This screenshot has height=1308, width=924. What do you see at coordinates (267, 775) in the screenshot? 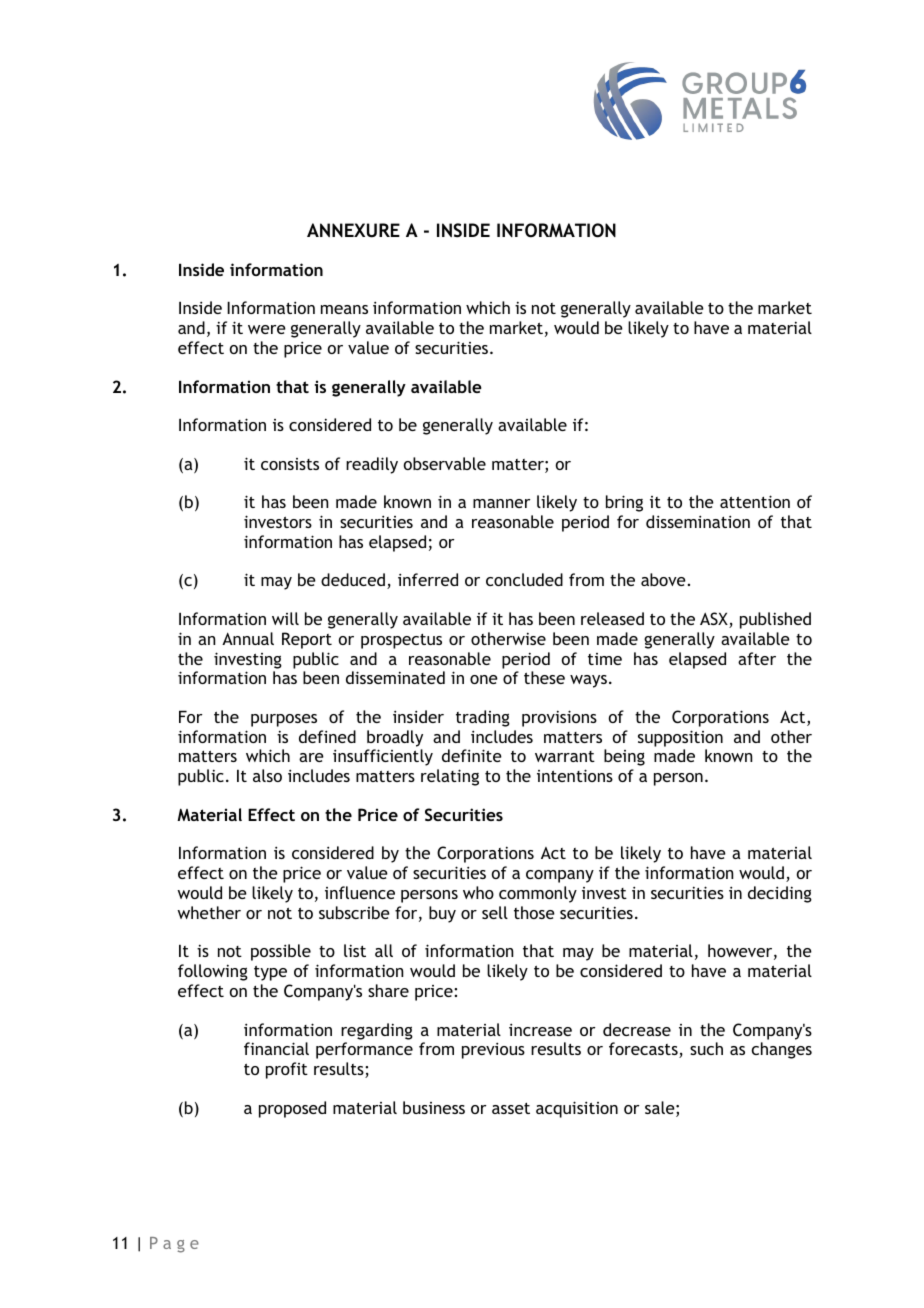
I see `also` at bounding box center [267, 775].
